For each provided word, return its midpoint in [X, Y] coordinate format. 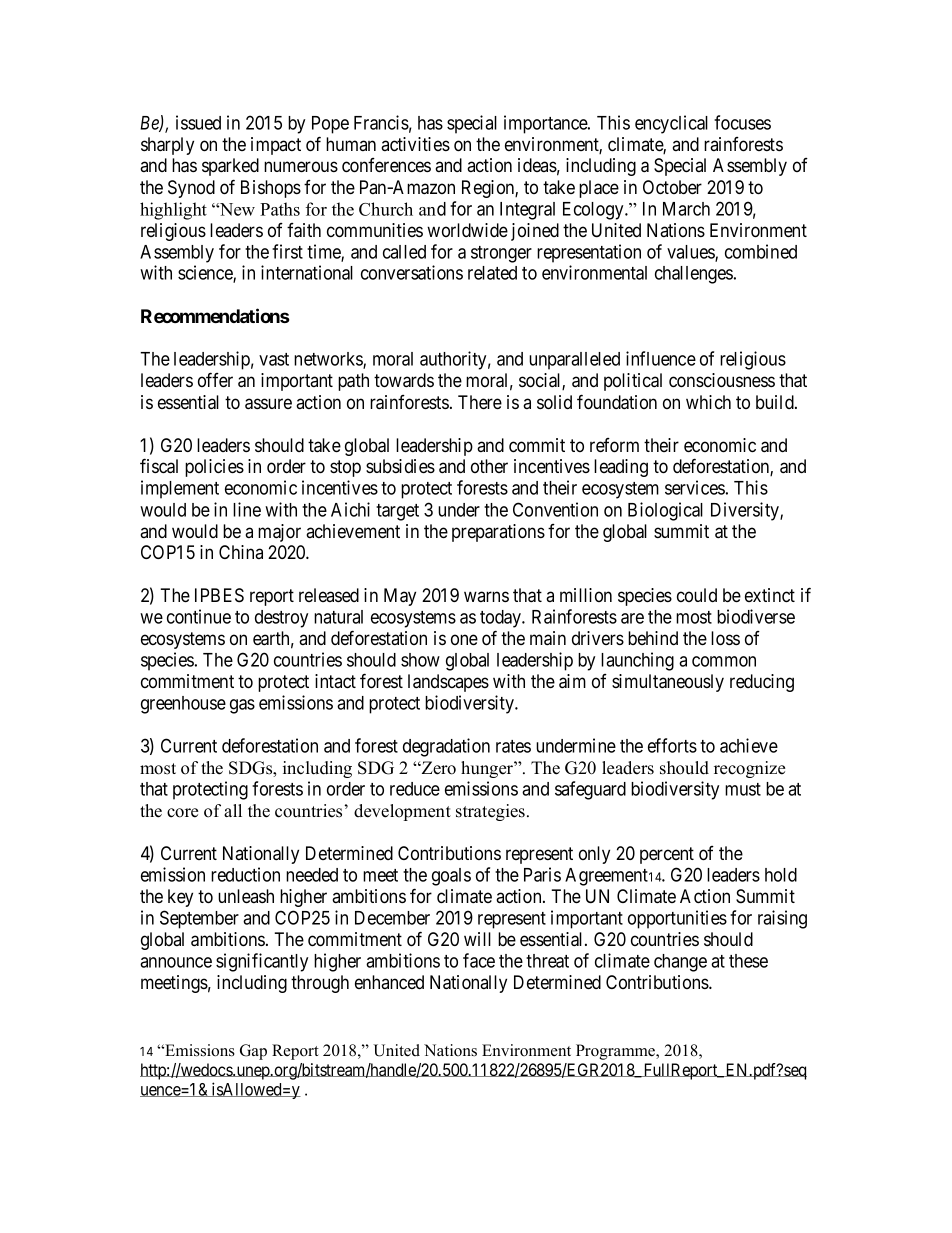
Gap [253, 1052]
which [708, 402]
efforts [672, 745]
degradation [446, 747]
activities [415, 144]
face [479, 960]
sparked [230, 167]
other [489, 466]
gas [242, 706]
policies [214, 468]
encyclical [671, 124]
